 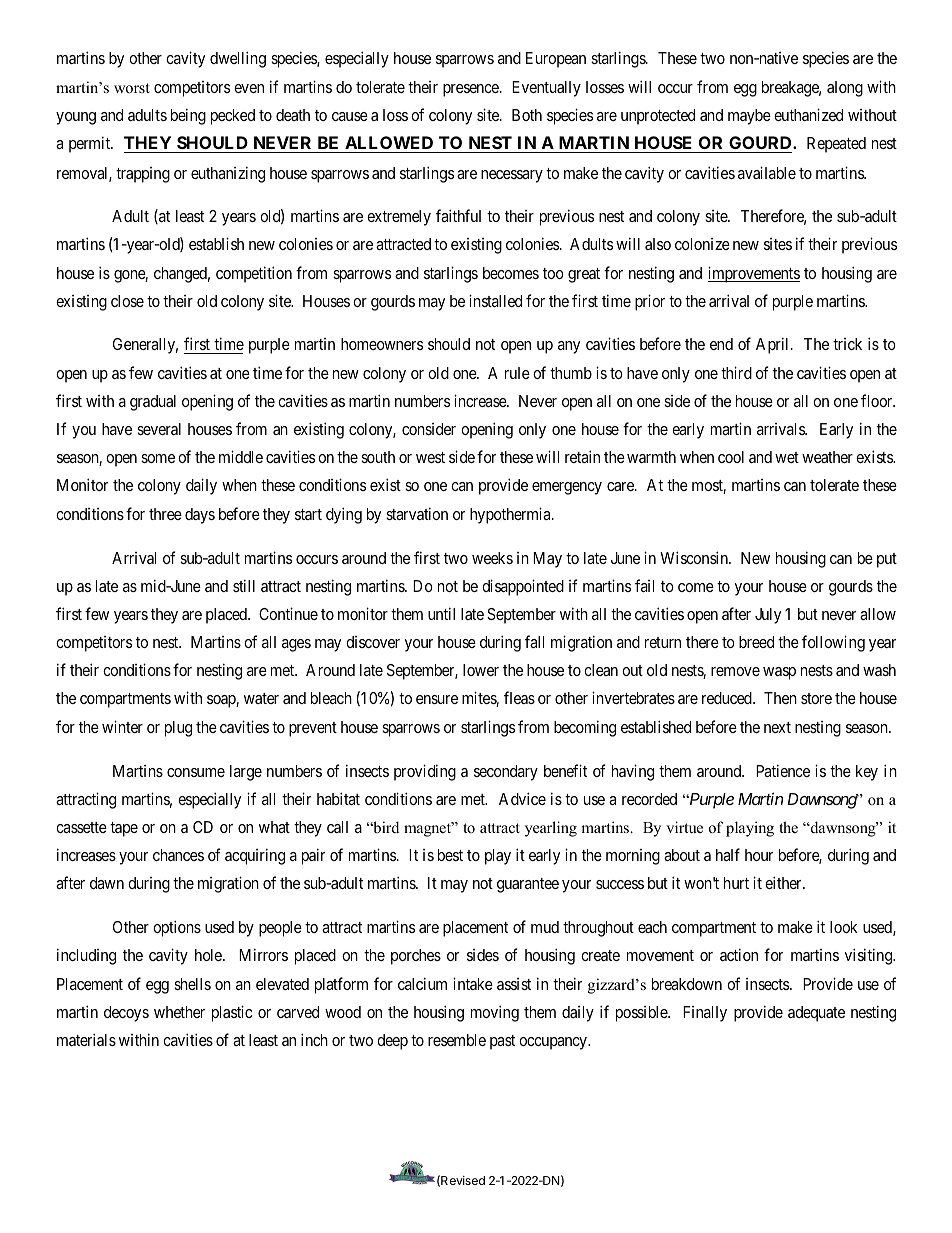 What do you see at coordinates (695, 557) in the screenshot?
I see `Wisconsin` at bounding box center [695, 557].
